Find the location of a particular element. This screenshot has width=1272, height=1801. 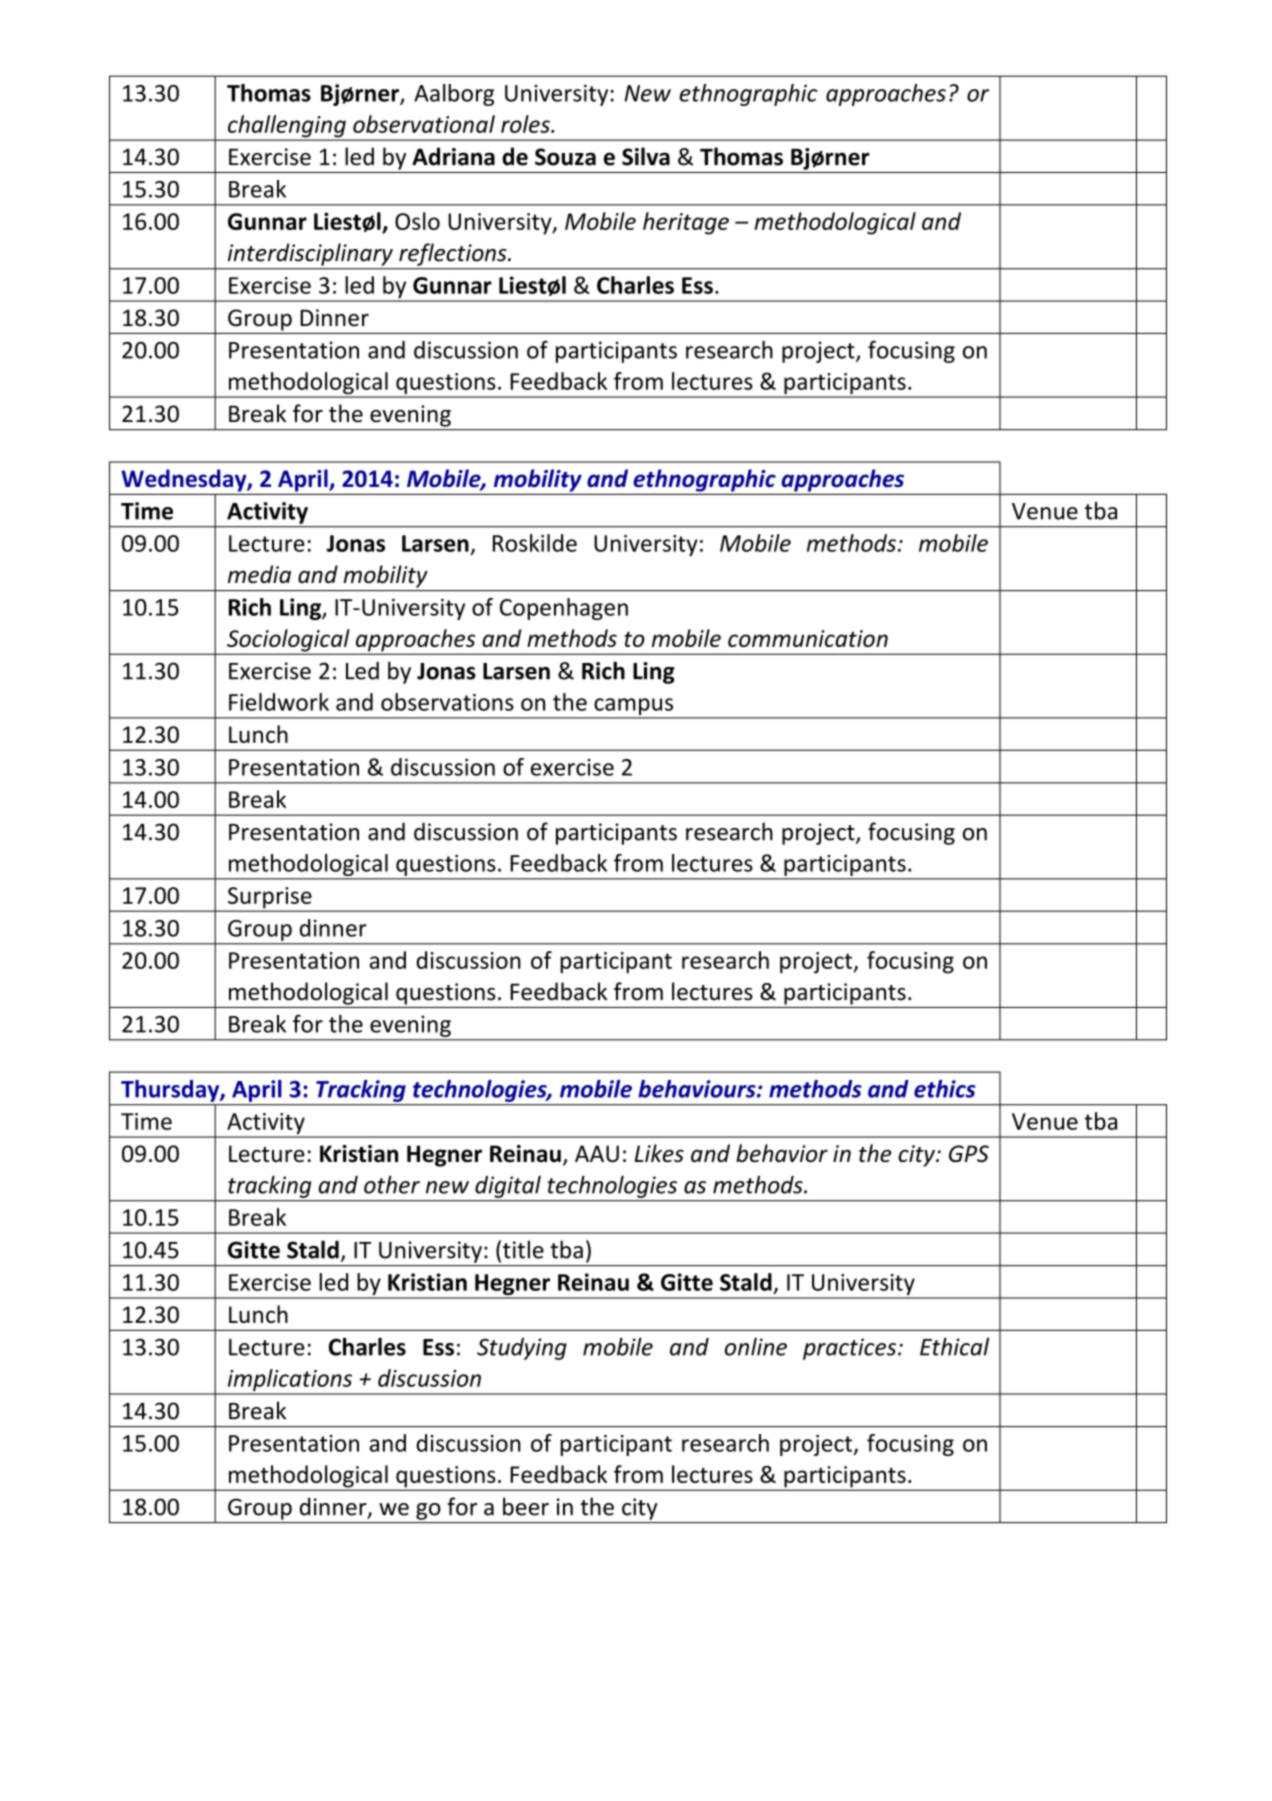

Silva is located at coordinates (646, 156).
